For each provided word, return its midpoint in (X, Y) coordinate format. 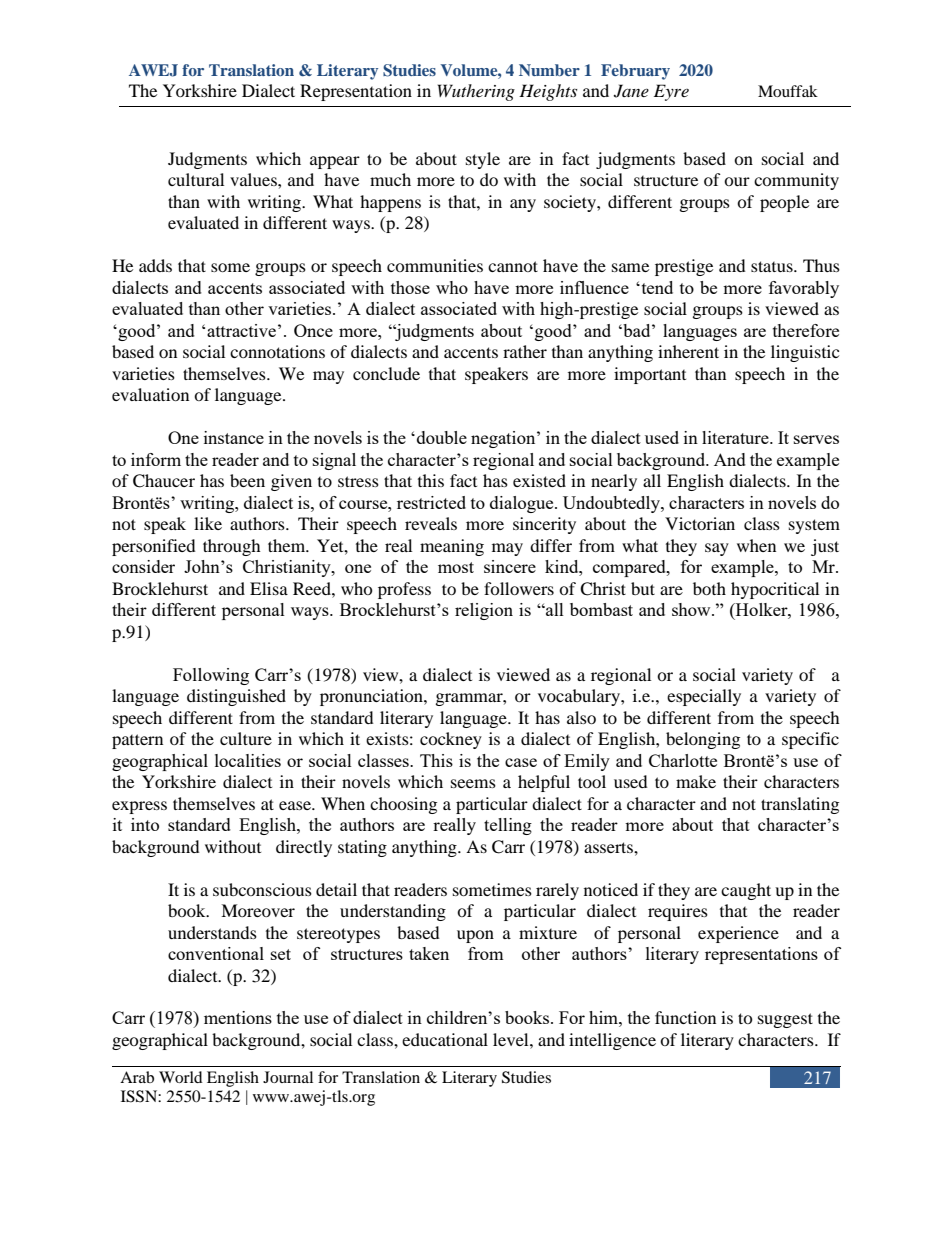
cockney (451, 740)
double (440, 437)
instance (234, 437)
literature (736, 437)
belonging (703, 740)
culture (246, 738)
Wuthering (476, 92)
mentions (238, 1017)
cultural (196, 179)
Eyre (671, 92)
